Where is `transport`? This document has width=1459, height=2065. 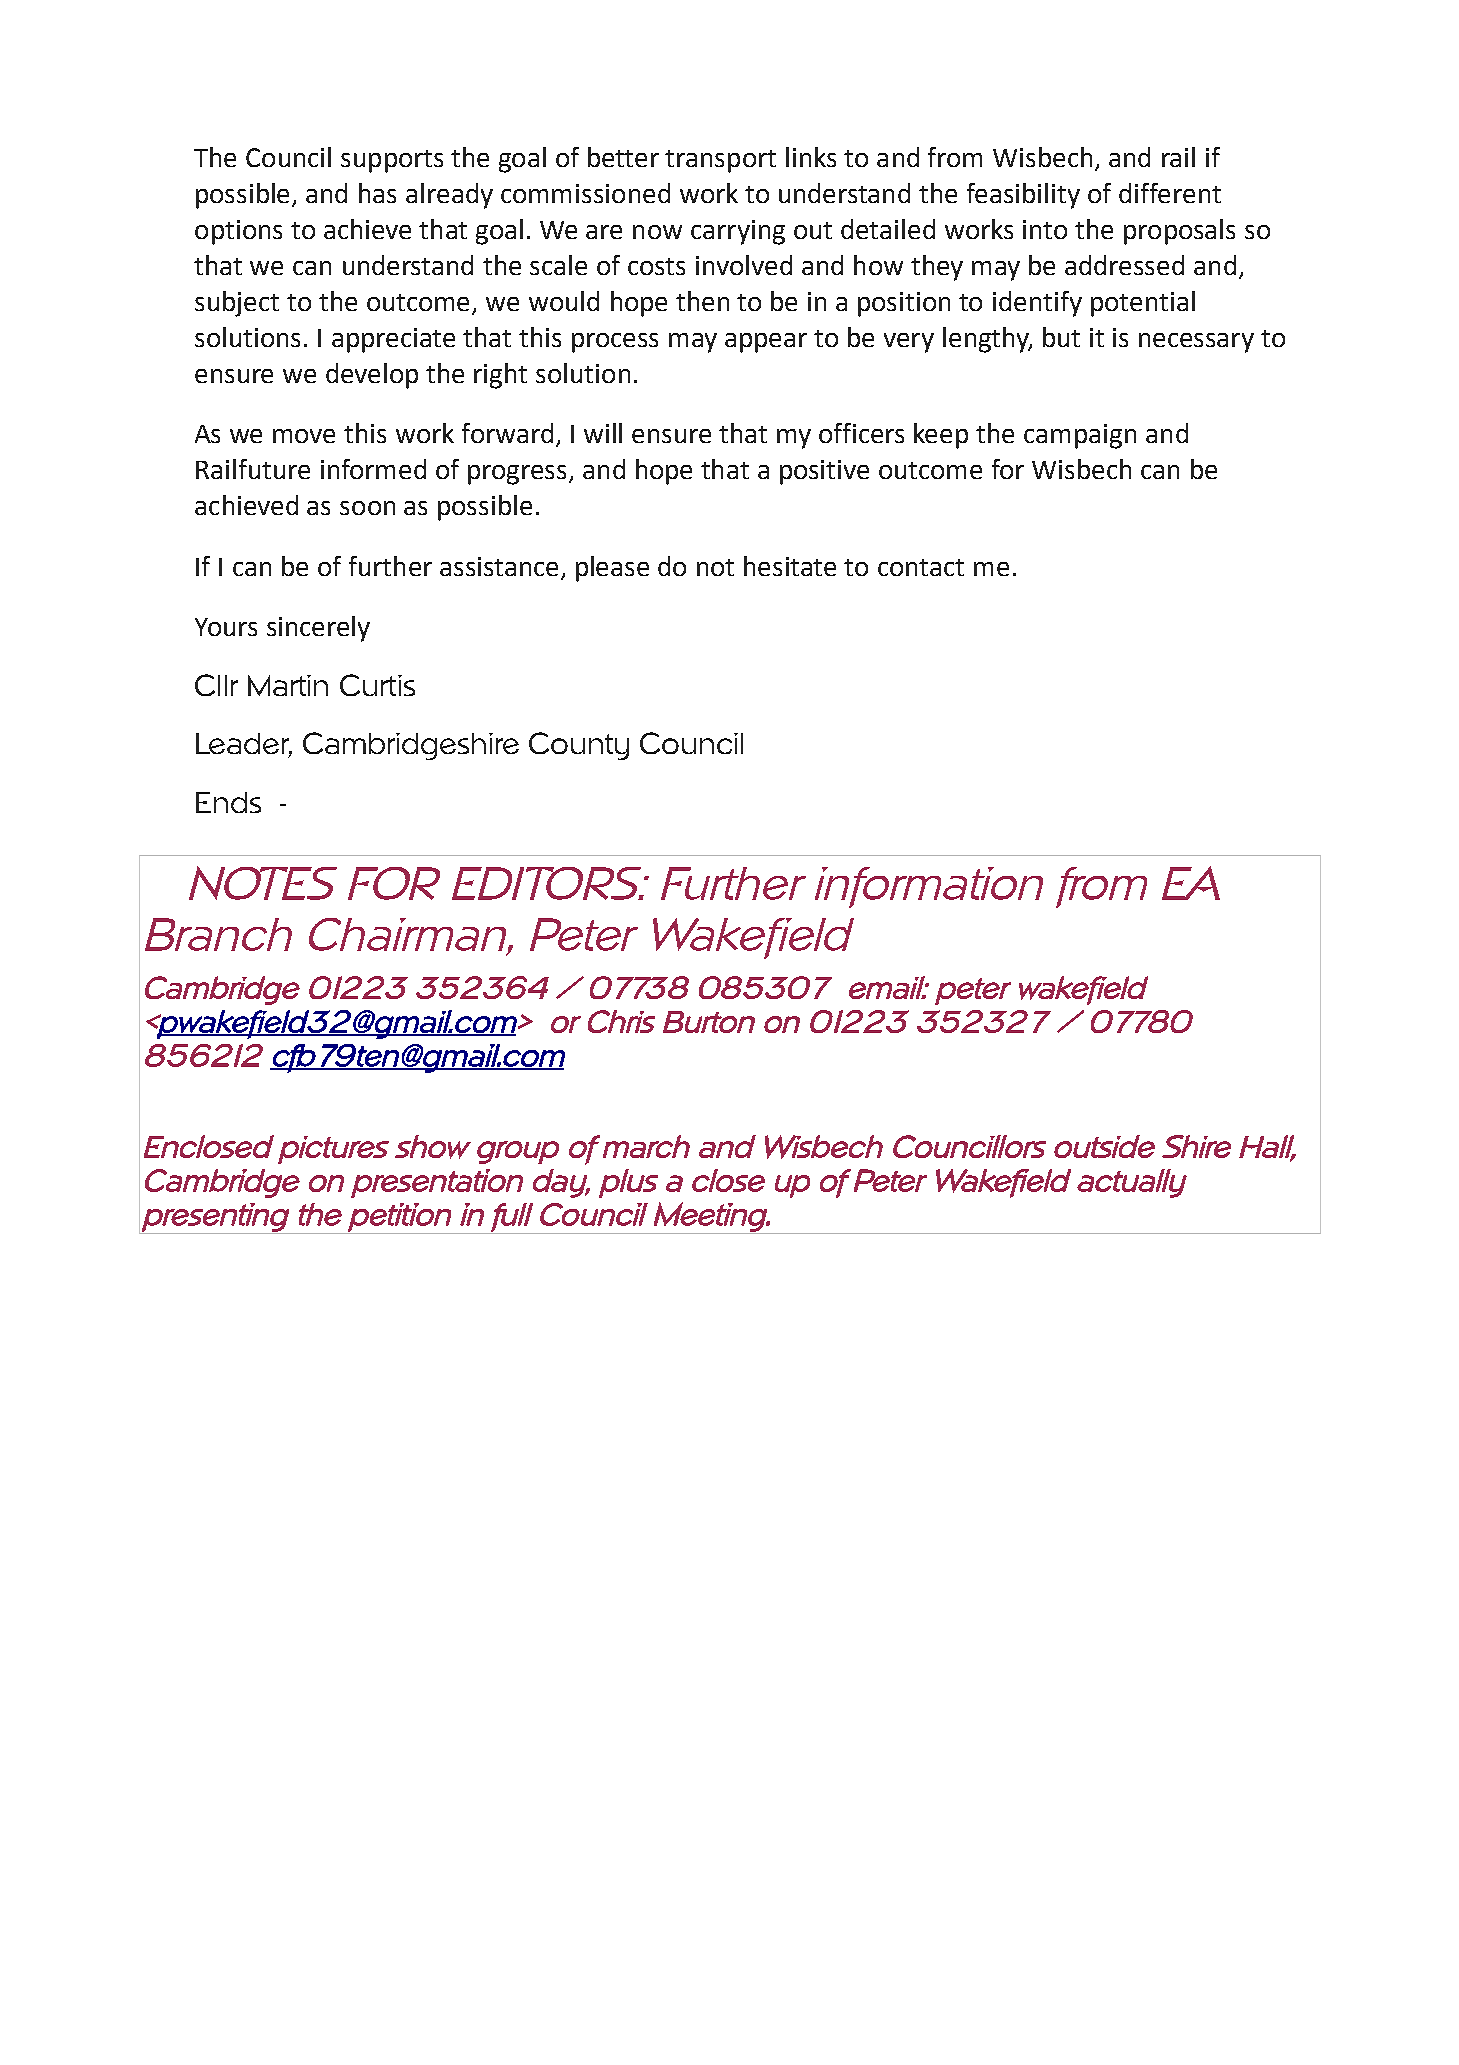 transport is located at coordinates (720, 161).
